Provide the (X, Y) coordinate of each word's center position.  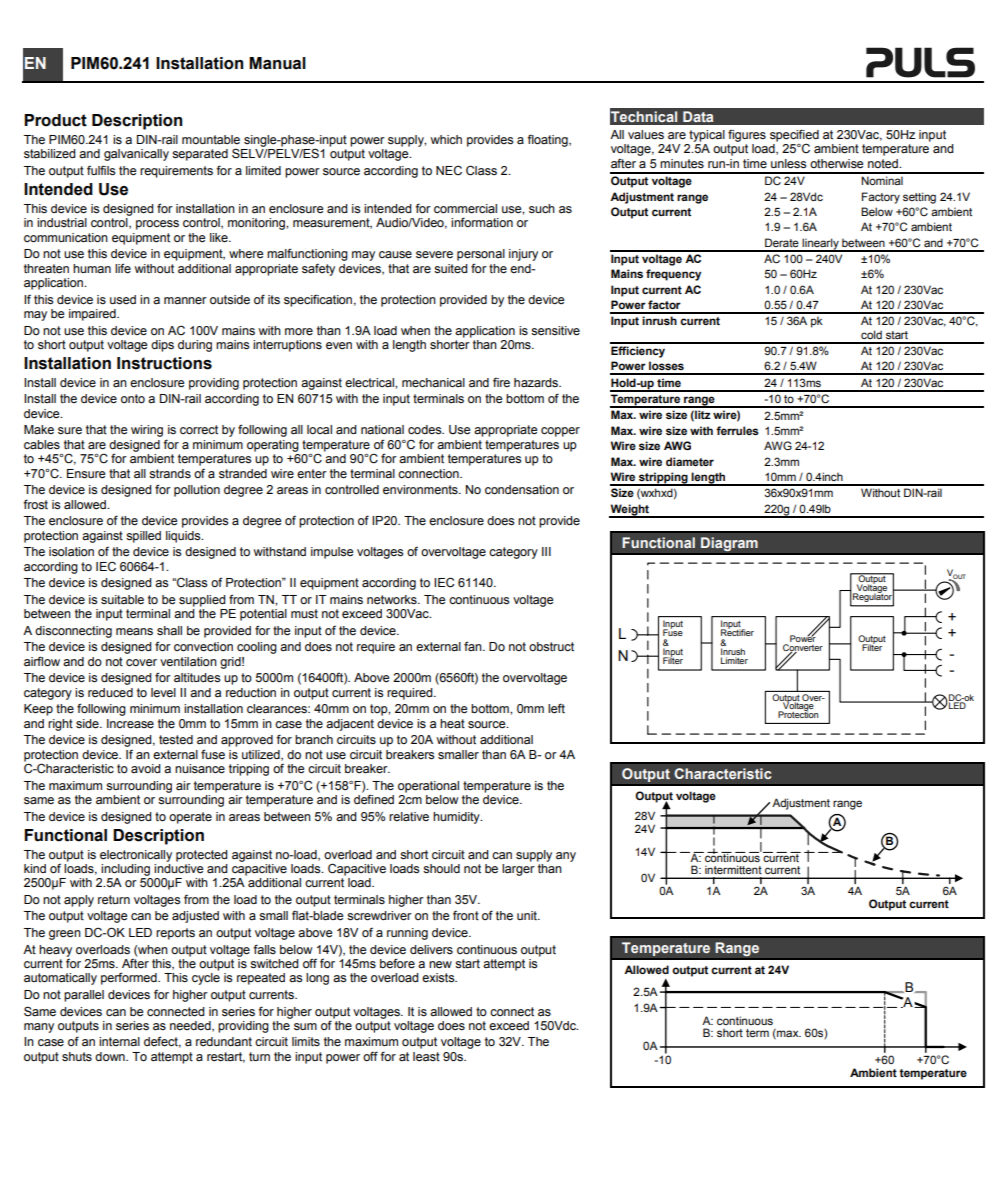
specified (794, 136)
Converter (803, 648)
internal (119, 1041)
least (426, 1057)
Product (55, 120)
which (446, 139)
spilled (143, 537)
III (546, 551)
